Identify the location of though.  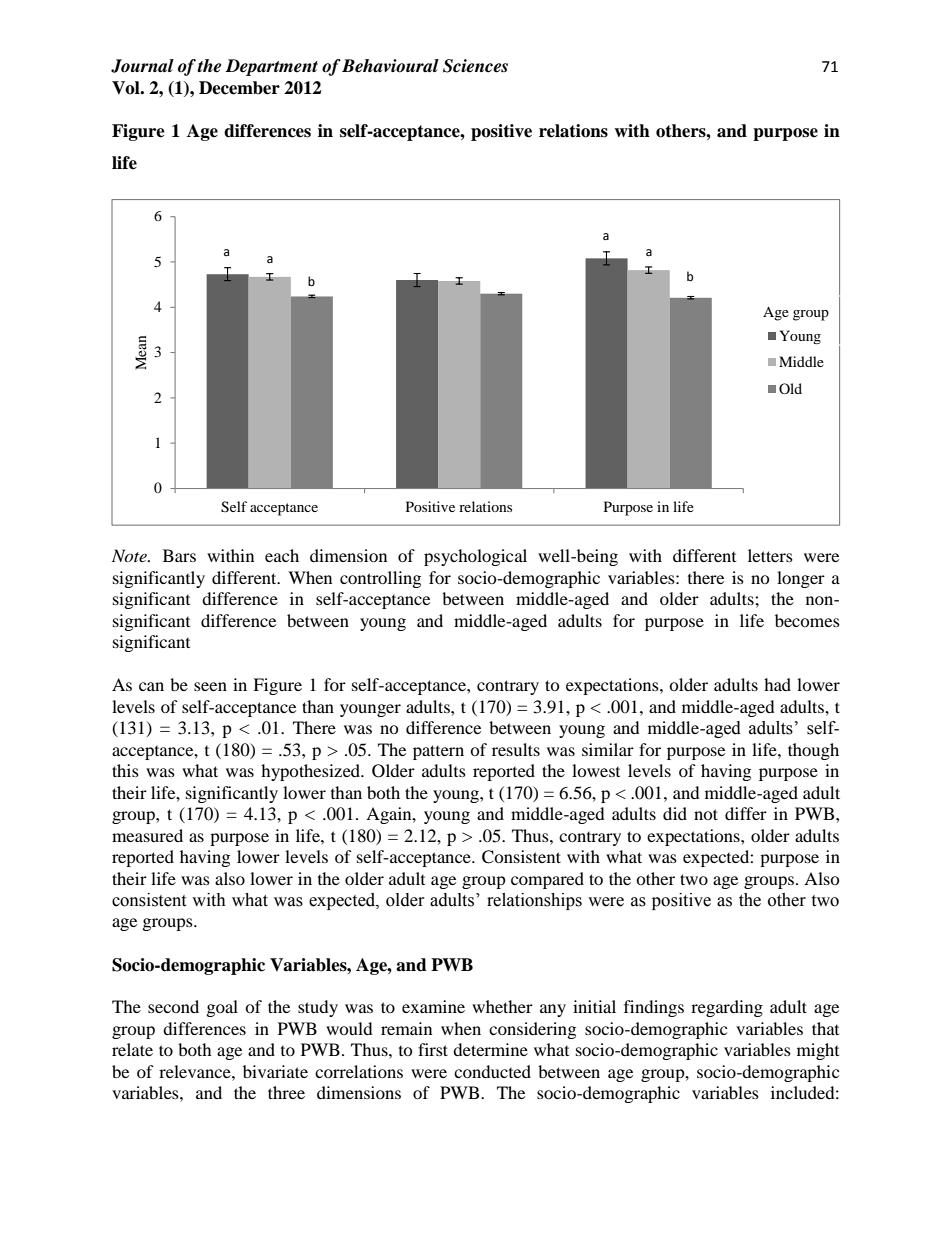
(813, 751).
